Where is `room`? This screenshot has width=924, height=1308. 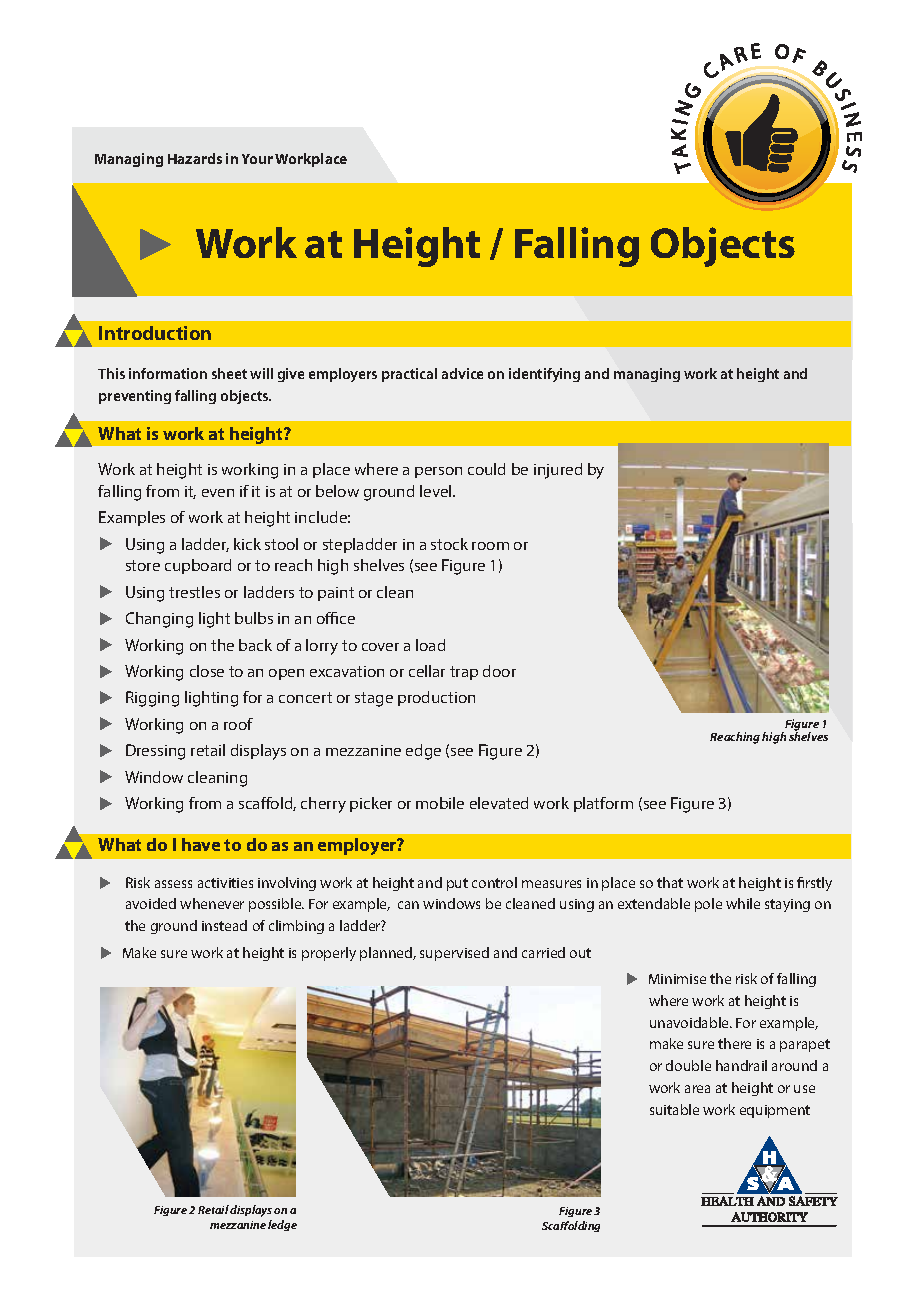
room is located at coordinates (490, 546).
